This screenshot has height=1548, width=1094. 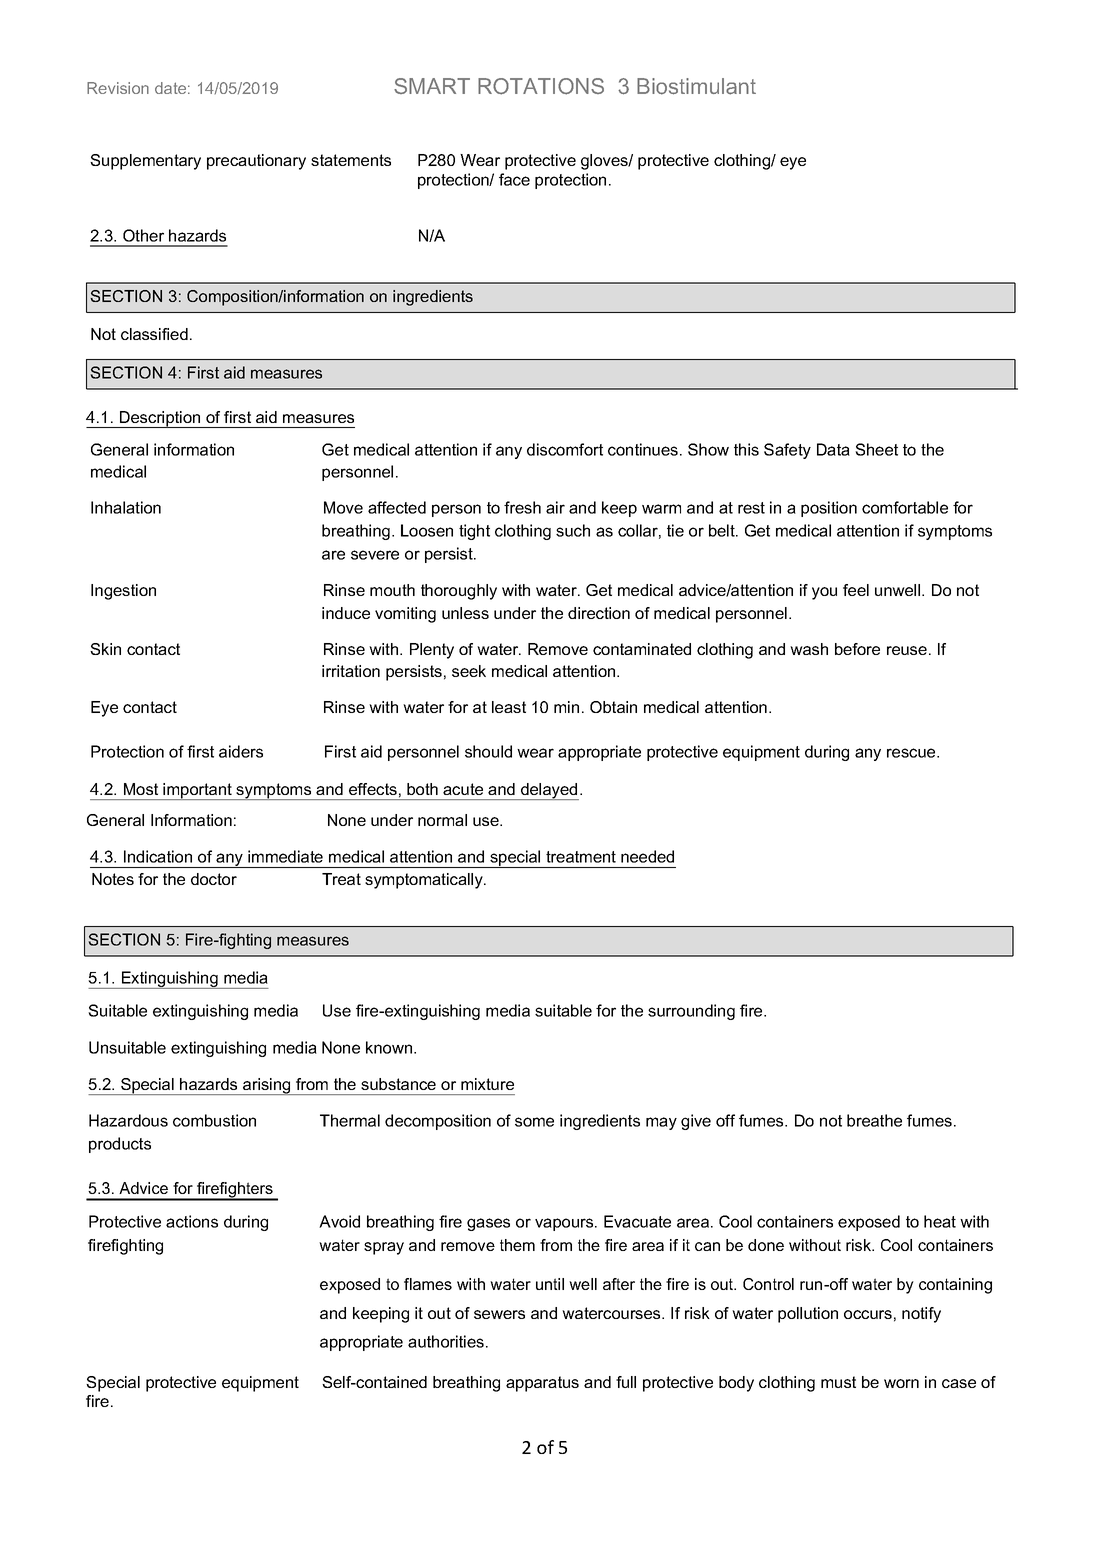 I want to click on discomfort, so click(x=565, y=449).
